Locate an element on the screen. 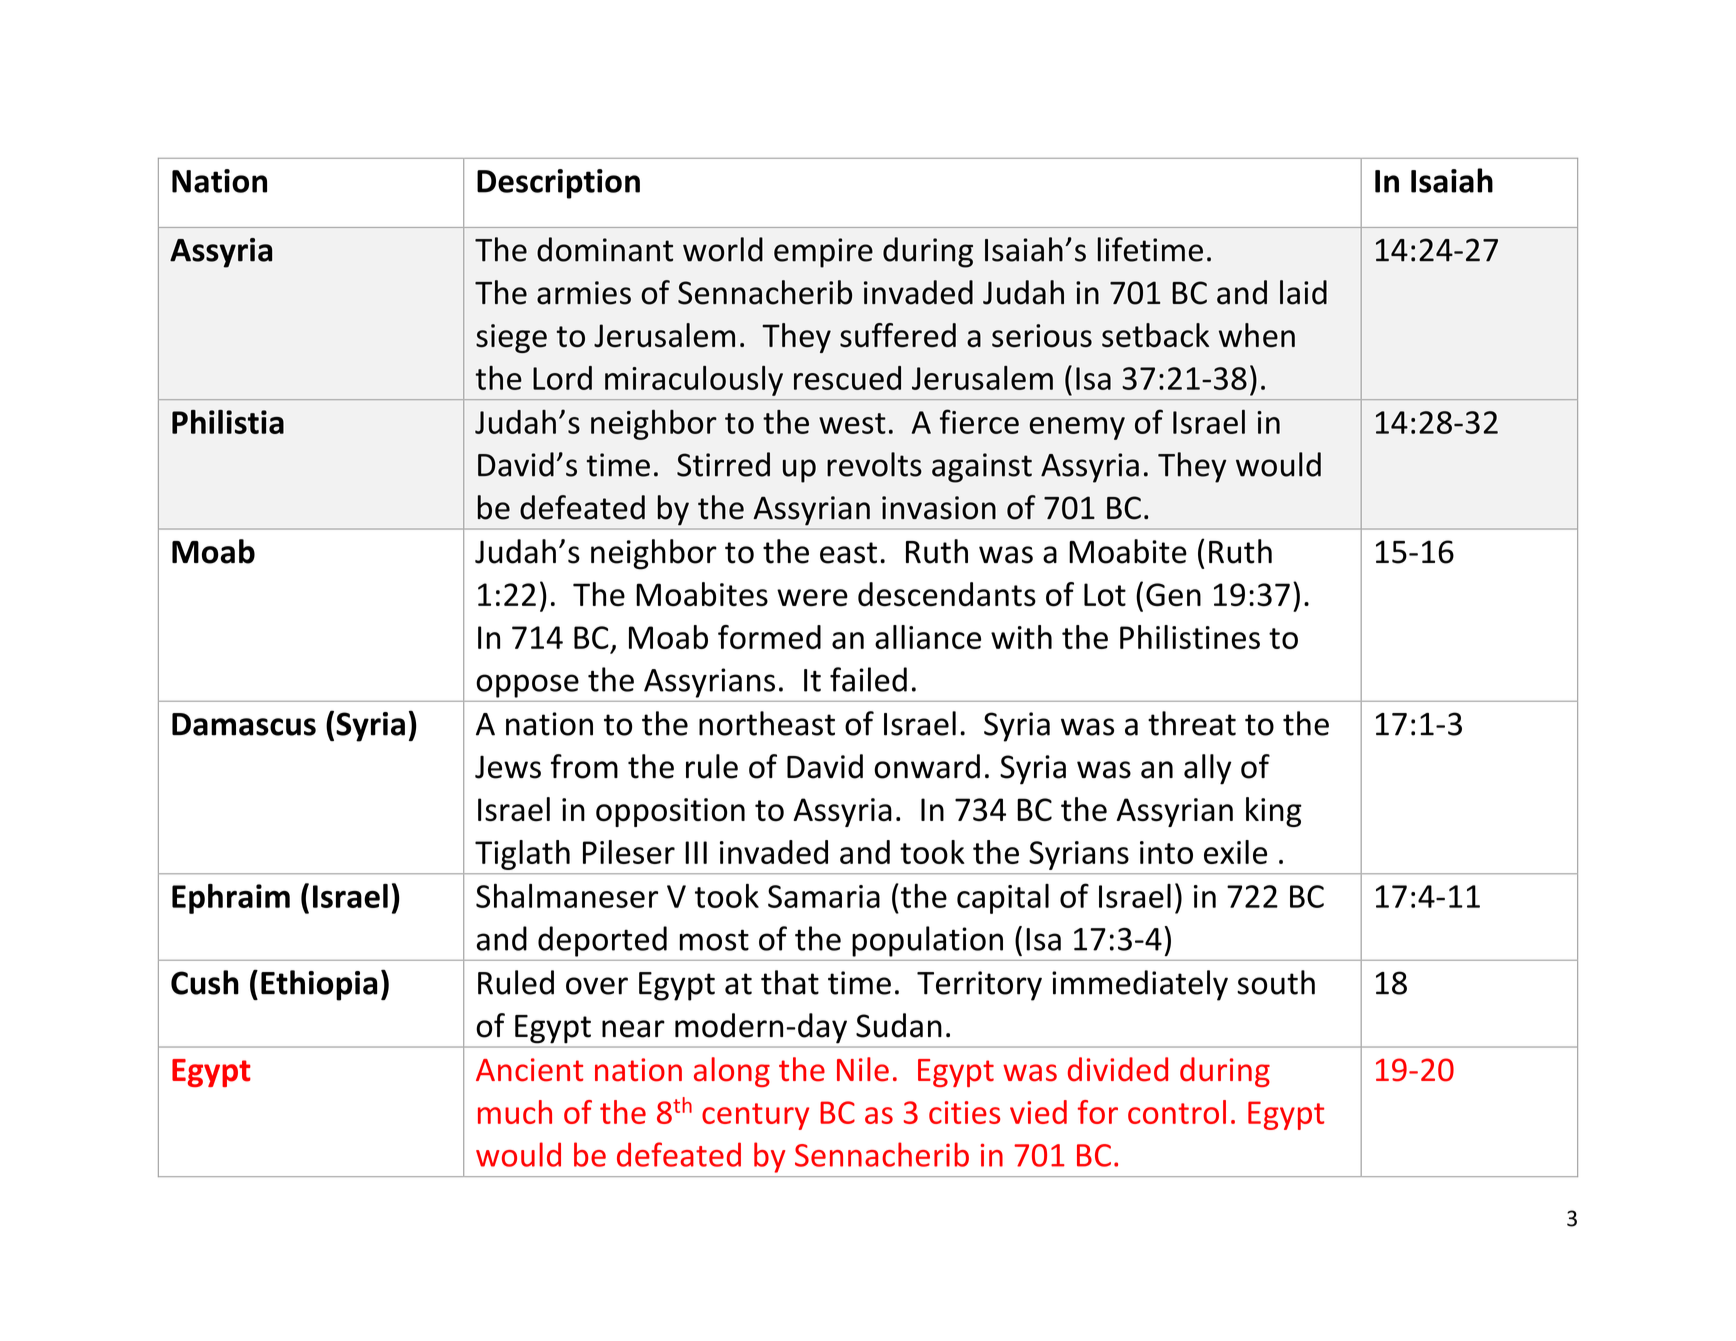 The width and height of the screenshot is (1736, 1341). Damascus is located at coordinates (244, 724).
